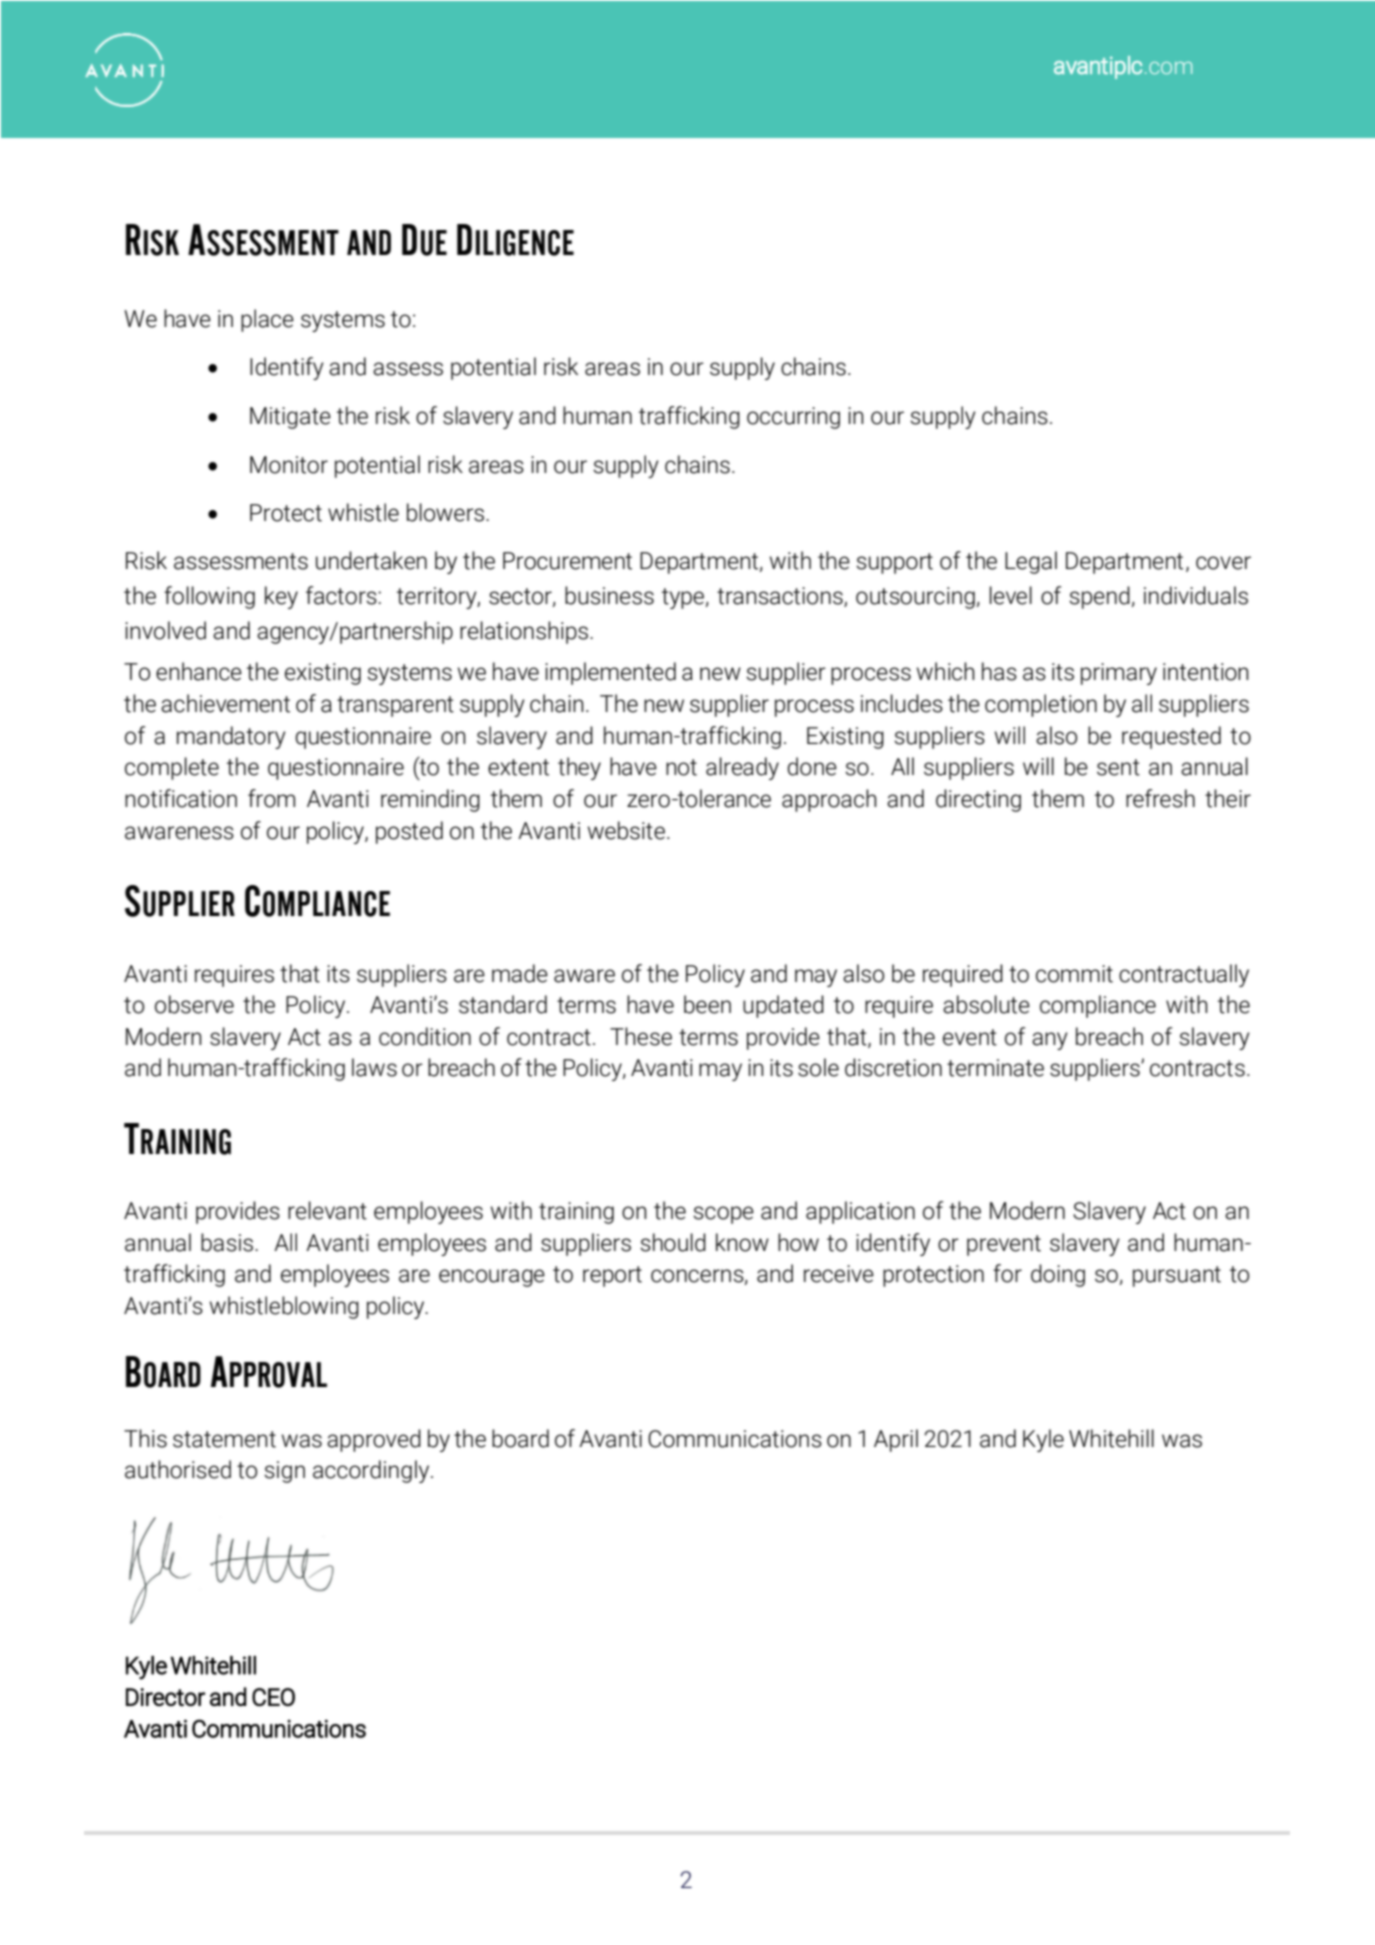 This page has width=1375, height=1945. Describe the element at coordinates (1118, 767) in the page. I see `sent` at that location.
